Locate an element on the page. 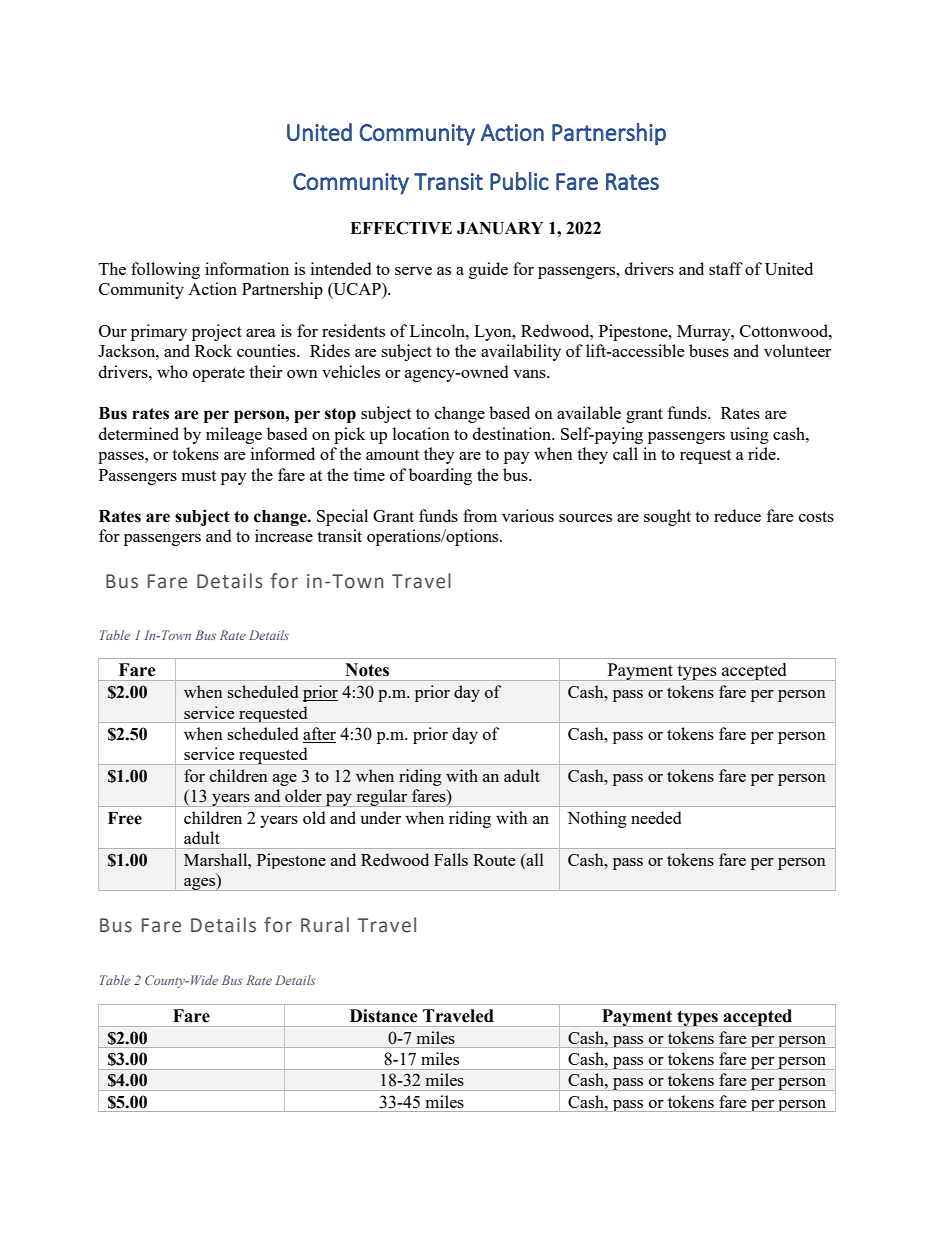 This image has width=952, height=1233. information is located at coordinates (247, 268).
